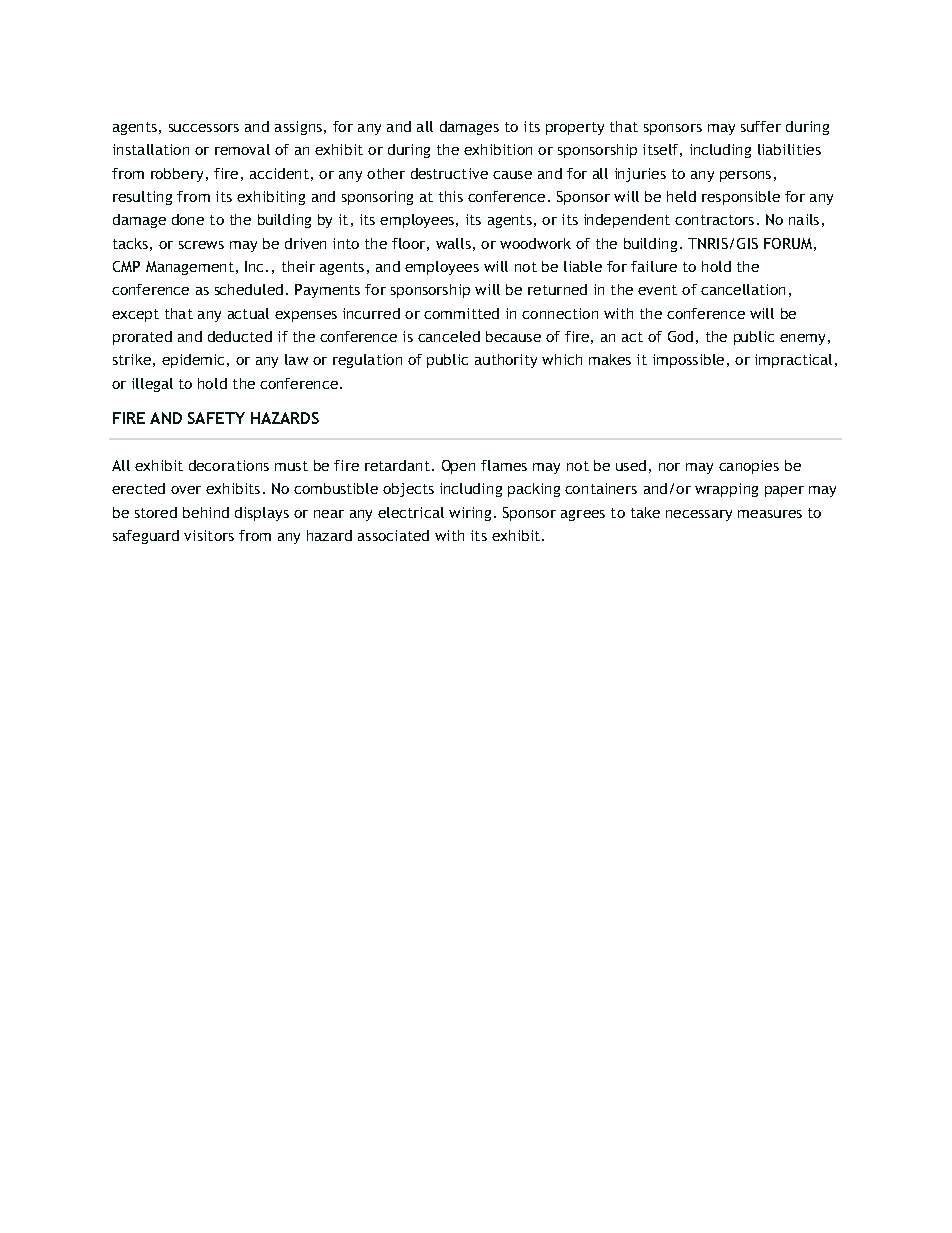  Describe the element at coordinates (204, 128) in the page. I see `successors` at that location.
